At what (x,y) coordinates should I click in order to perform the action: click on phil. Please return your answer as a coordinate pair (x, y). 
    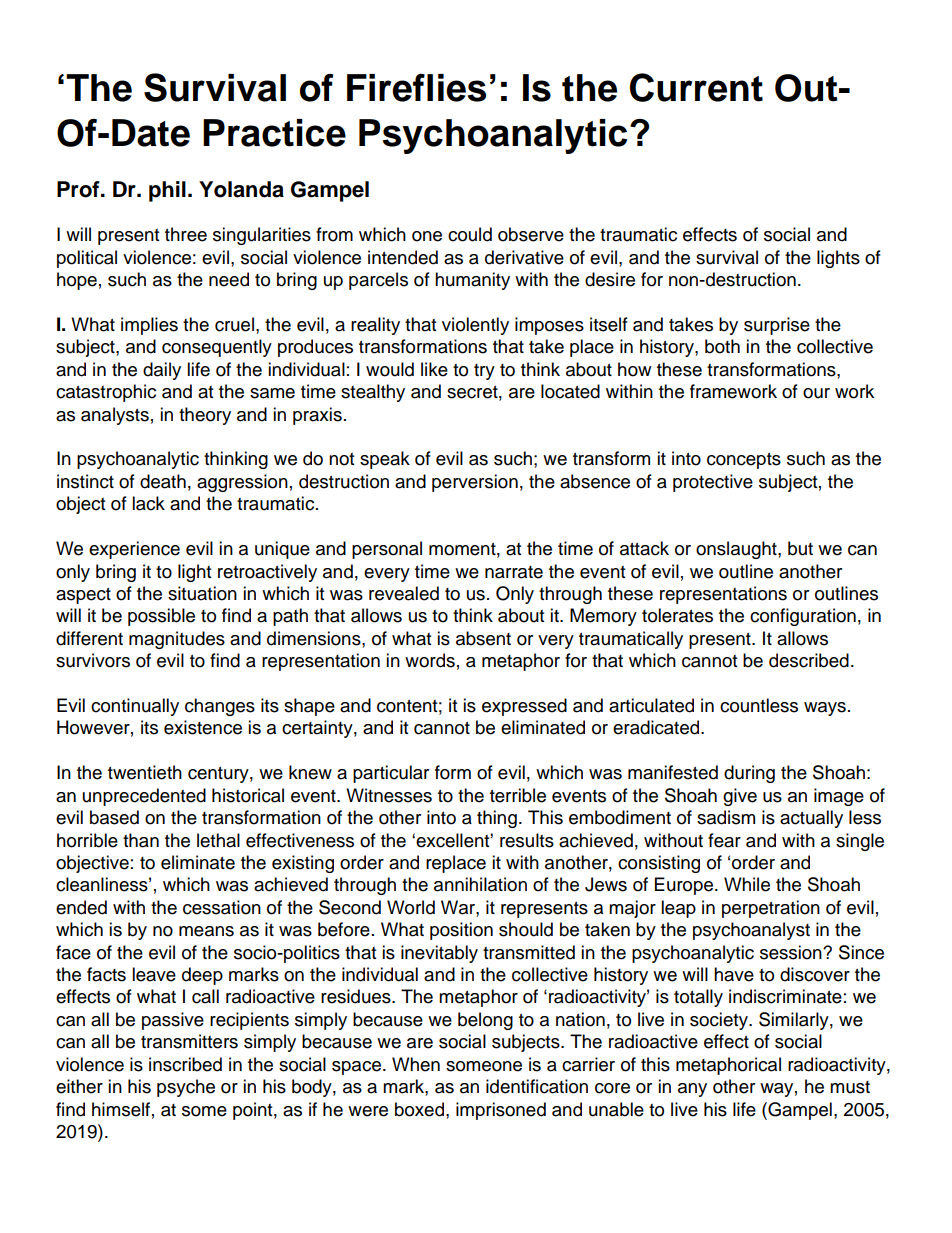
    Looking at the image, I should click on (167, 191).
